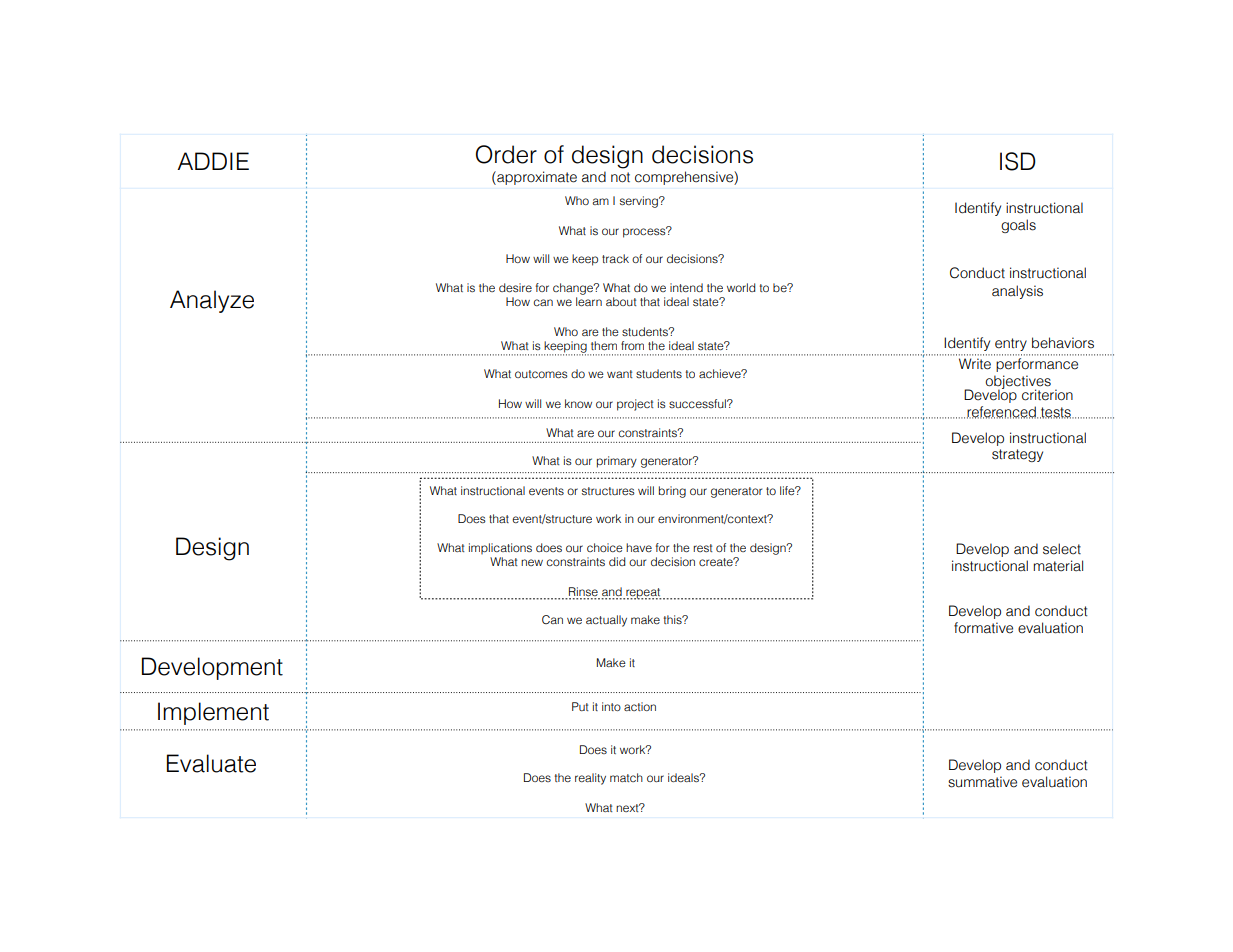  What do you see at coordinates (500, 548) in the screenshot?
I see `implications` at bounding box center [500, 548].
